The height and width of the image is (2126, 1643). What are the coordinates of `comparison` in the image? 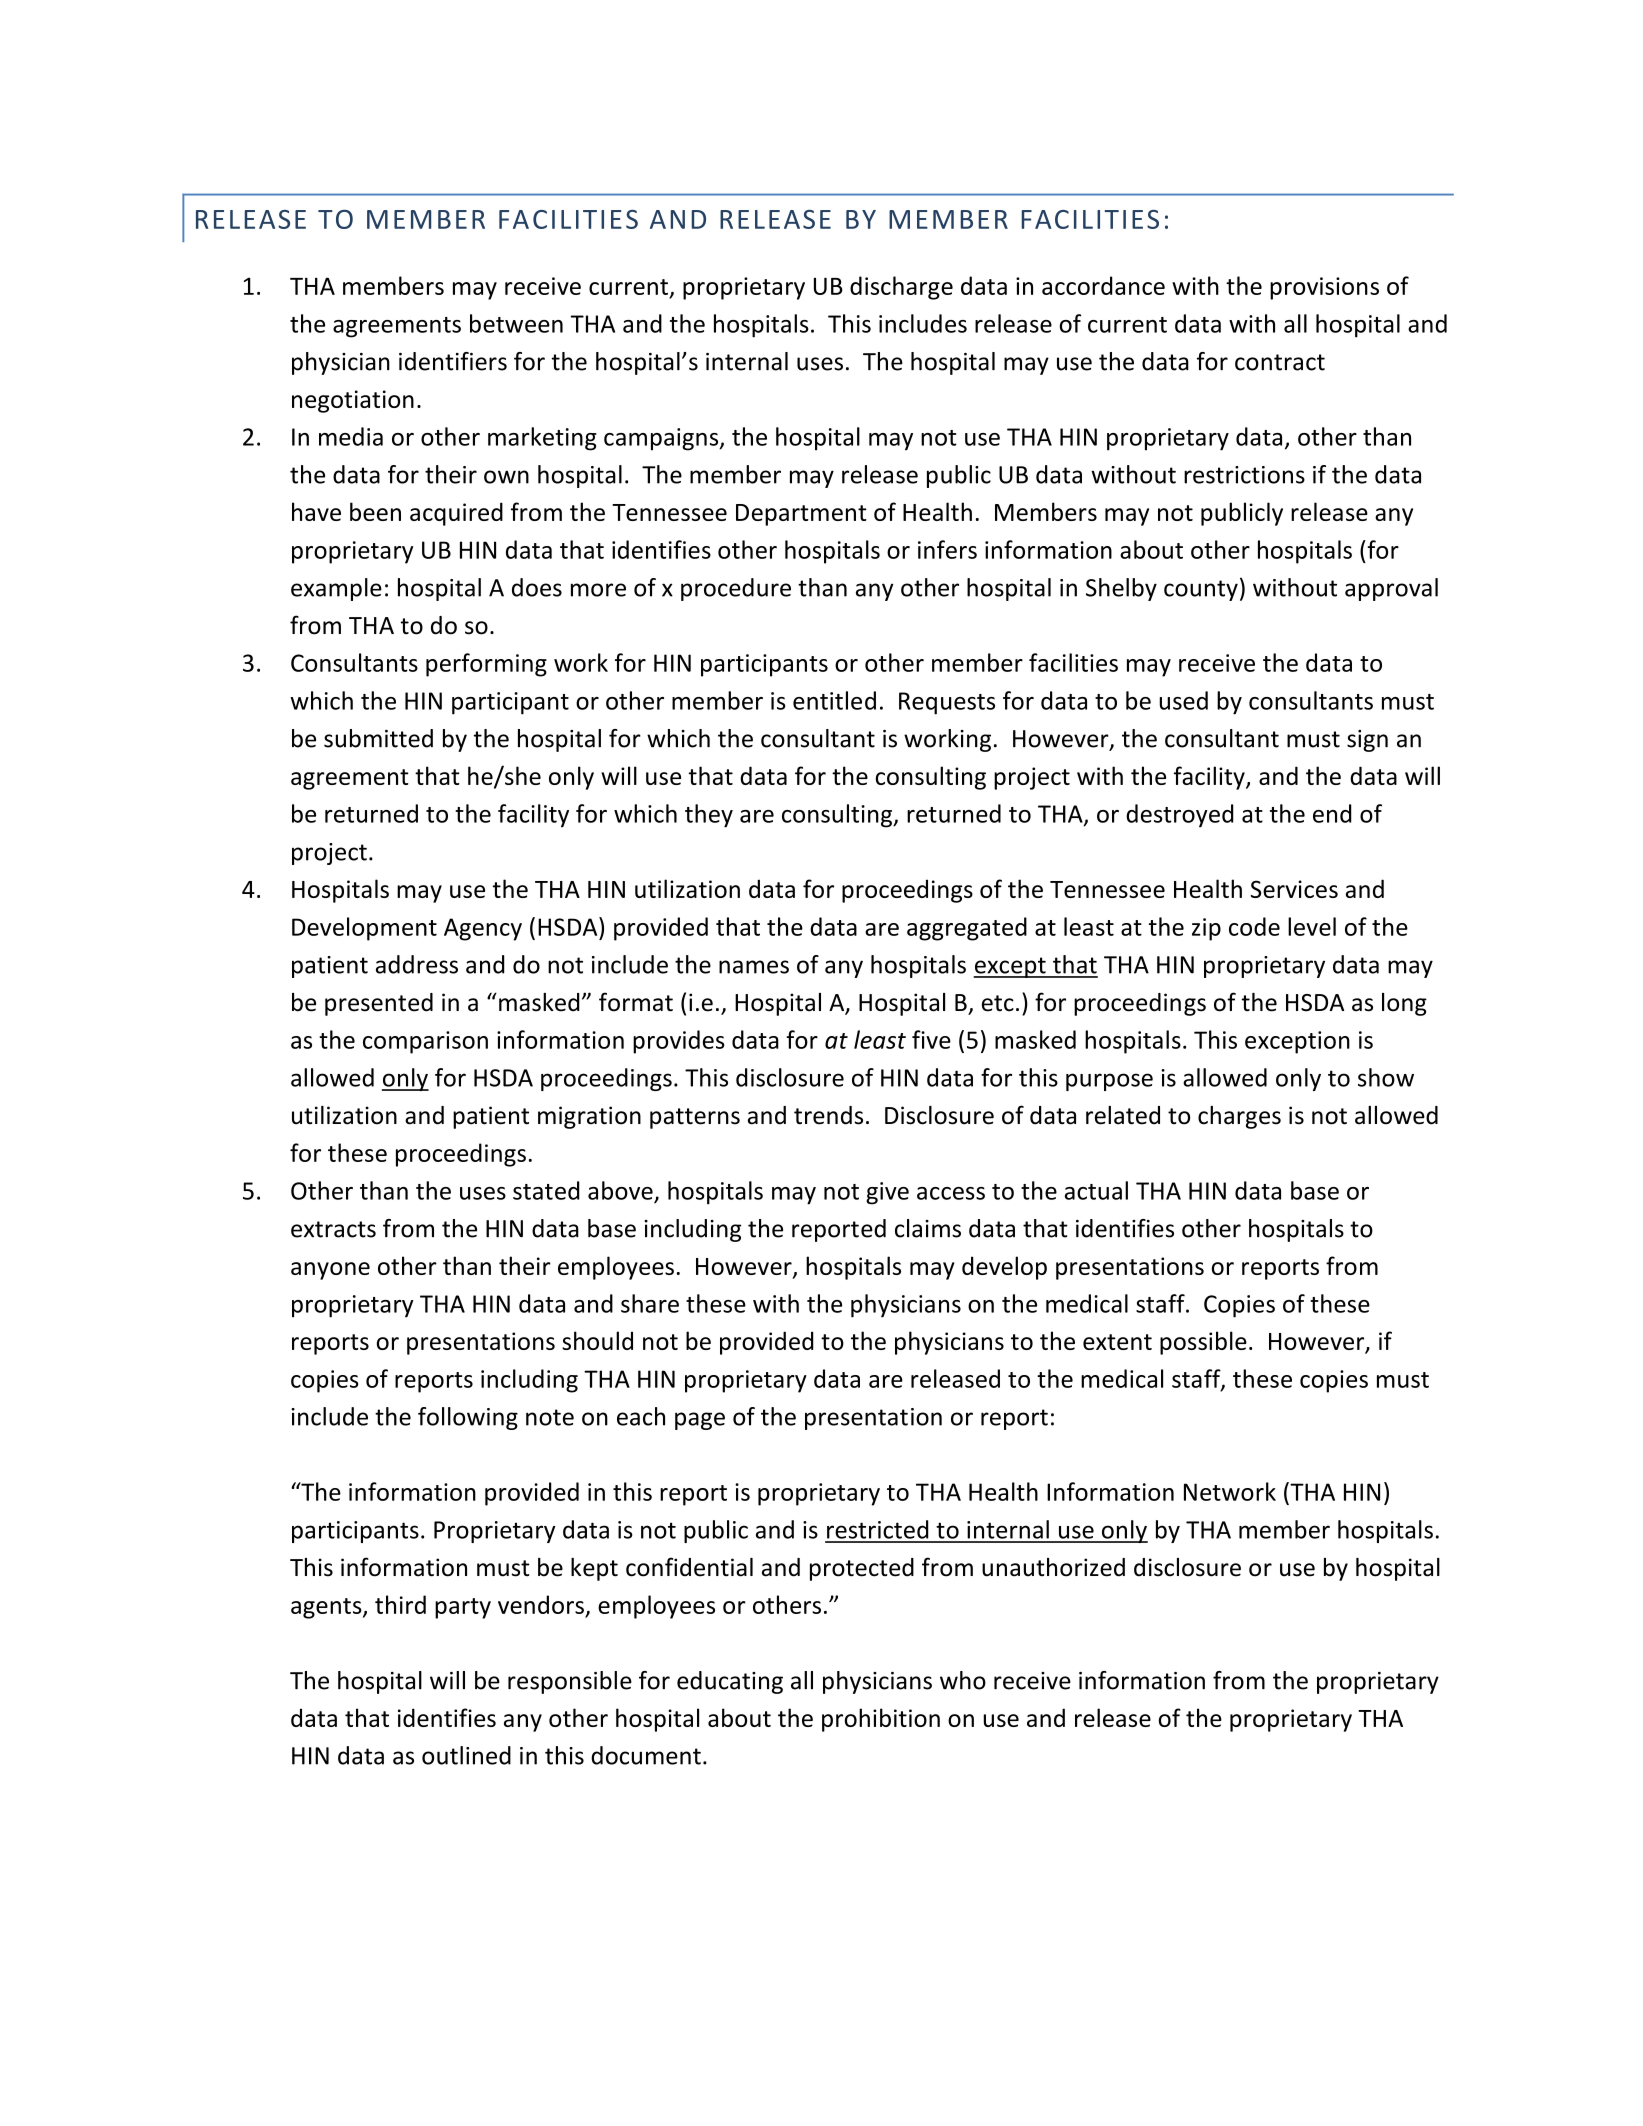 It's located at (425, 1042).
